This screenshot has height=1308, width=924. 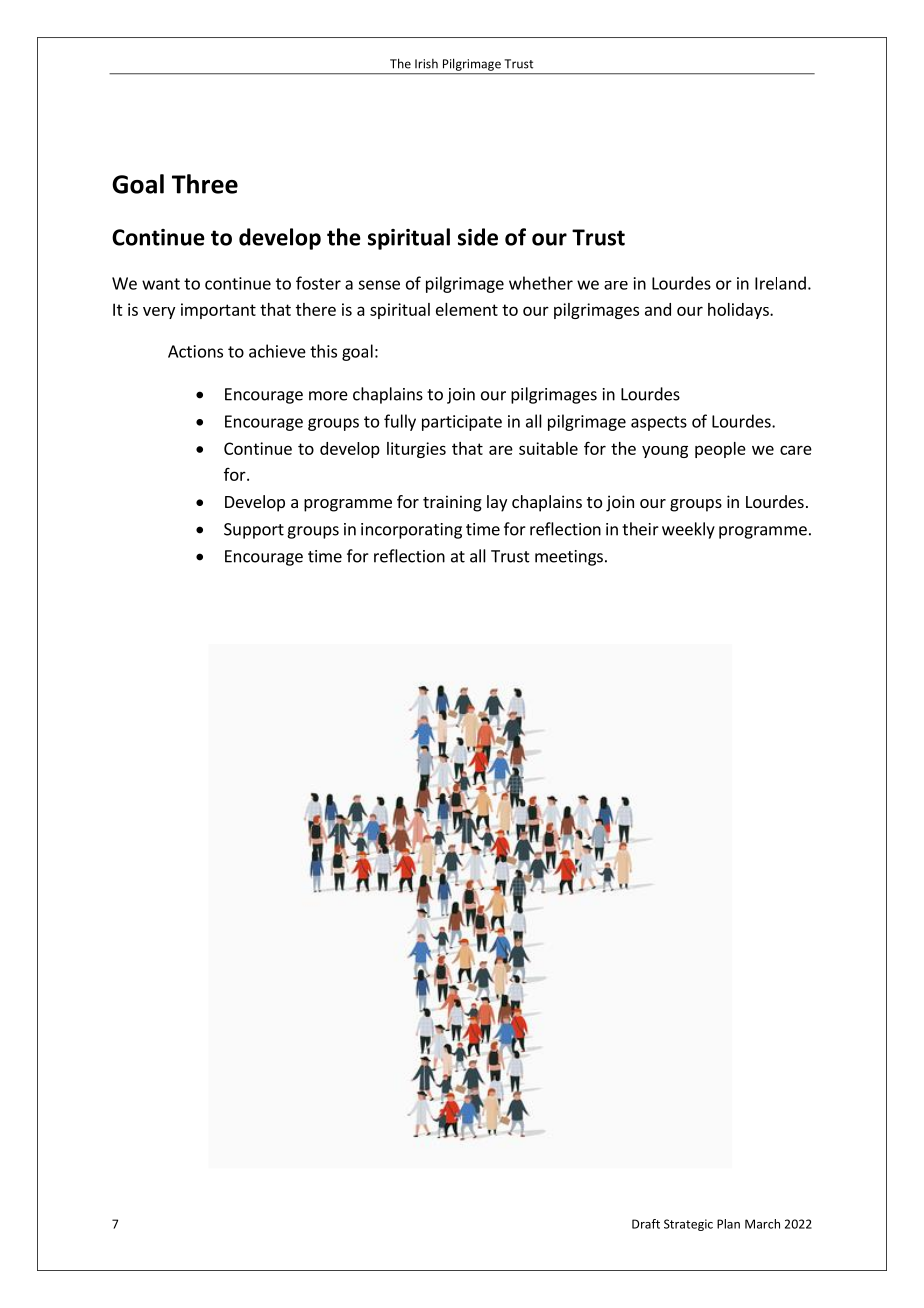 I want to click on Irish, so click(x=426, y=64).
